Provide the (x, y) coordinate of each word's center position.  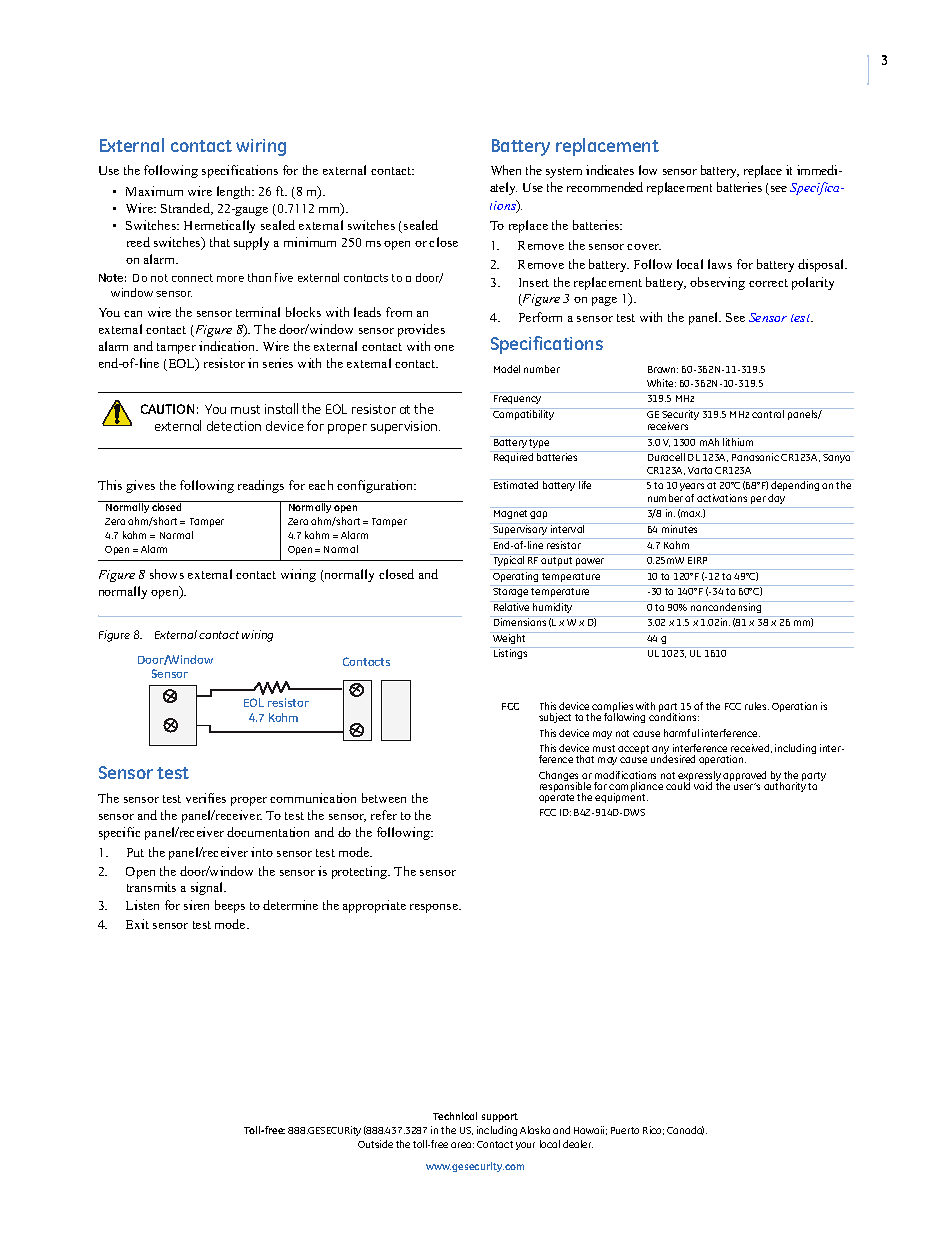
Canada (685, 1130)
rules (757, 706)
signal (208, 888)
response (435, 908)
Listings (510, 654)
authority (785, 786)
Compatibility (524, 414)
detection (234, 426)
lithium (739, 441)
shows (167, 574)
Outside (375, 1144)
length (235, 192)
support (500, 1117)
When (506, 170)
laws (720, 264)
